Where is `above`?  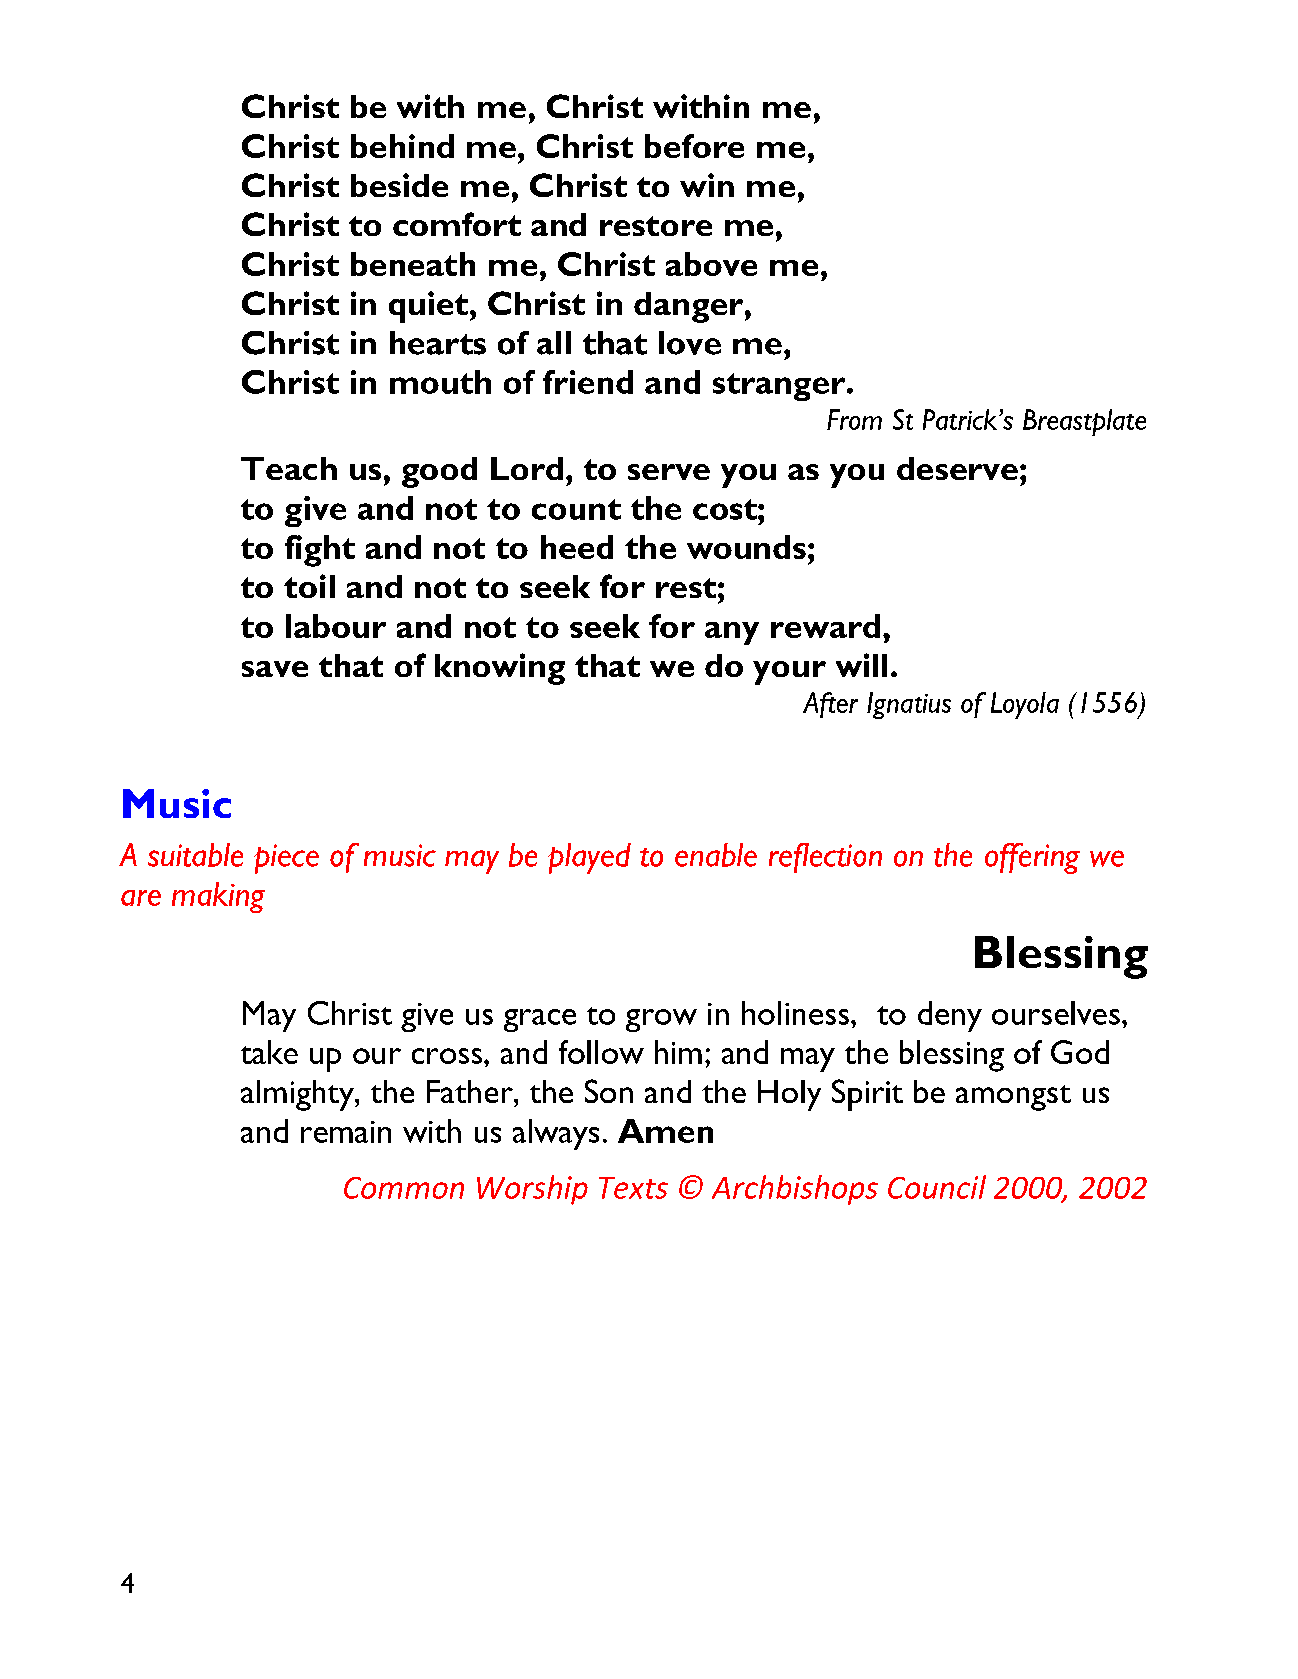
above is located at coordinates (711, 264).
